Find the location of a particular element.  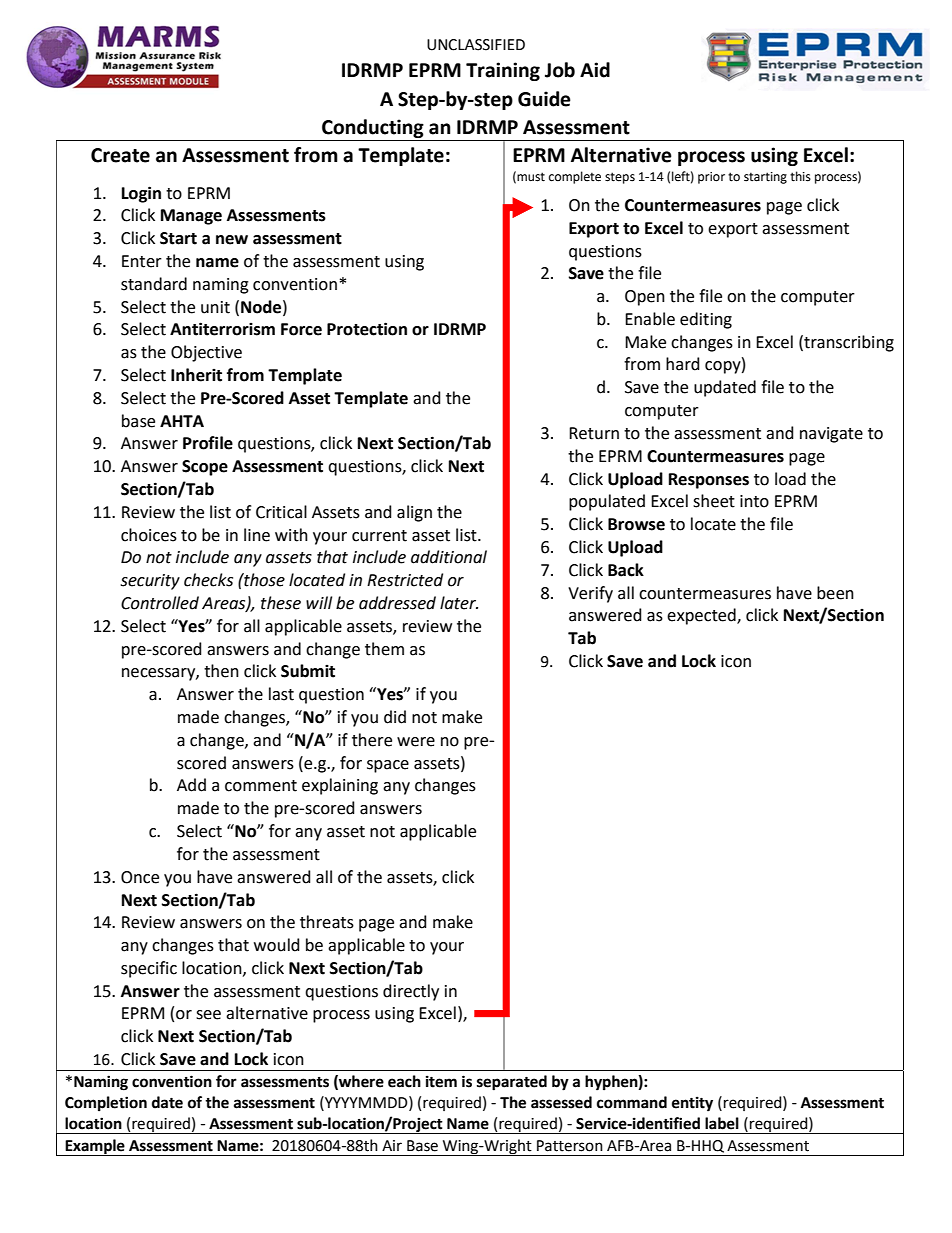

Objective is located at coordinates (206, 353).
